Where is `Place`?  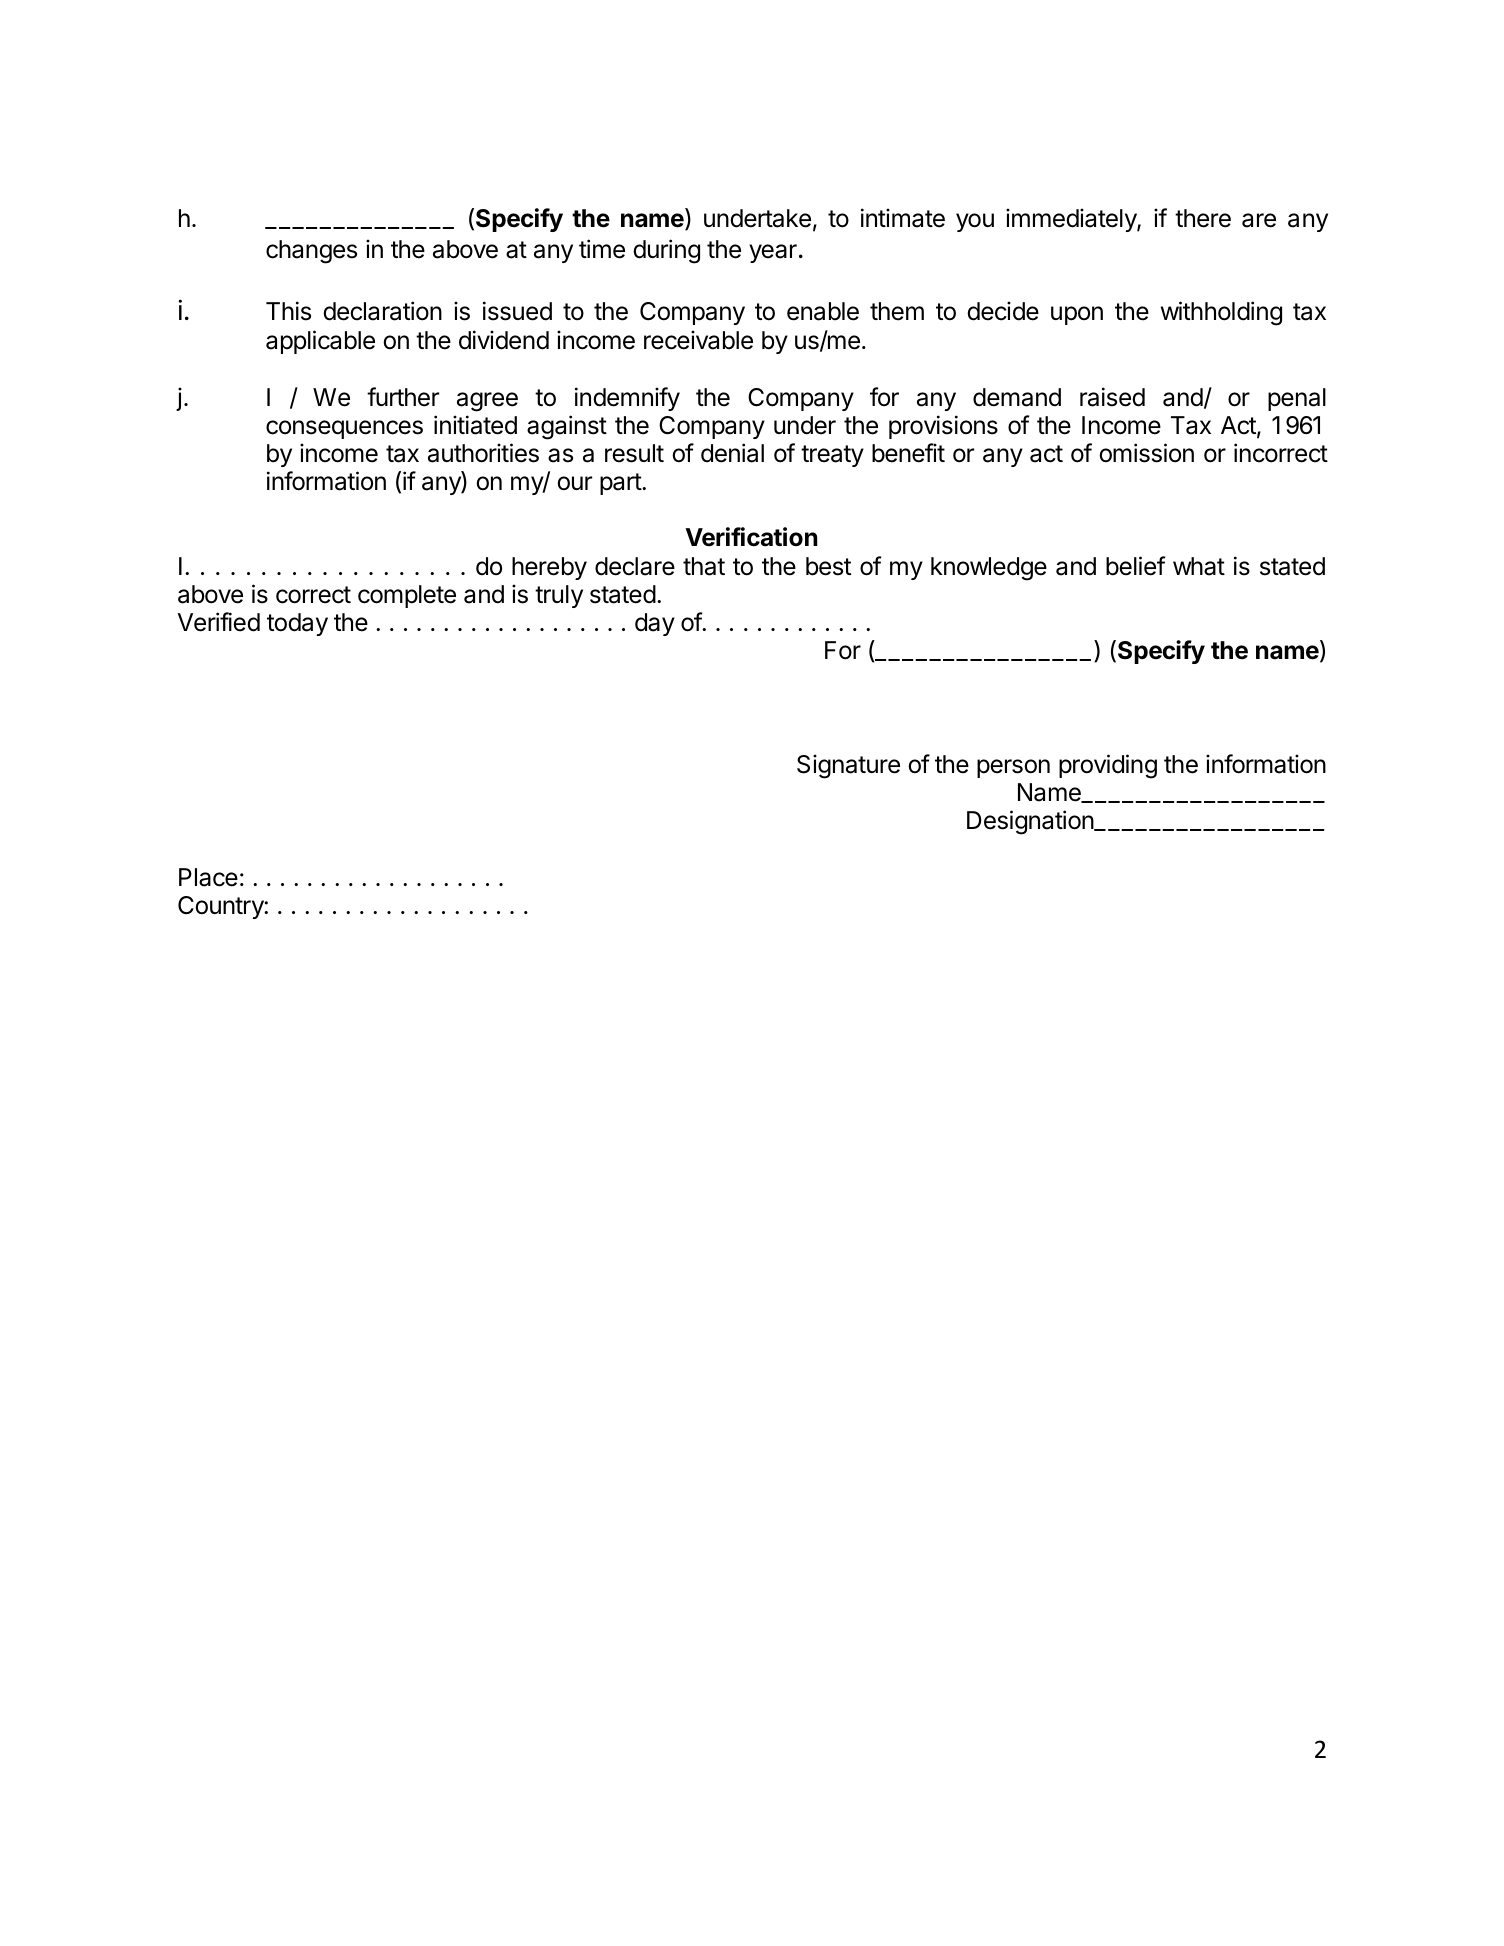
Place is located at coordinates (208, 877).
